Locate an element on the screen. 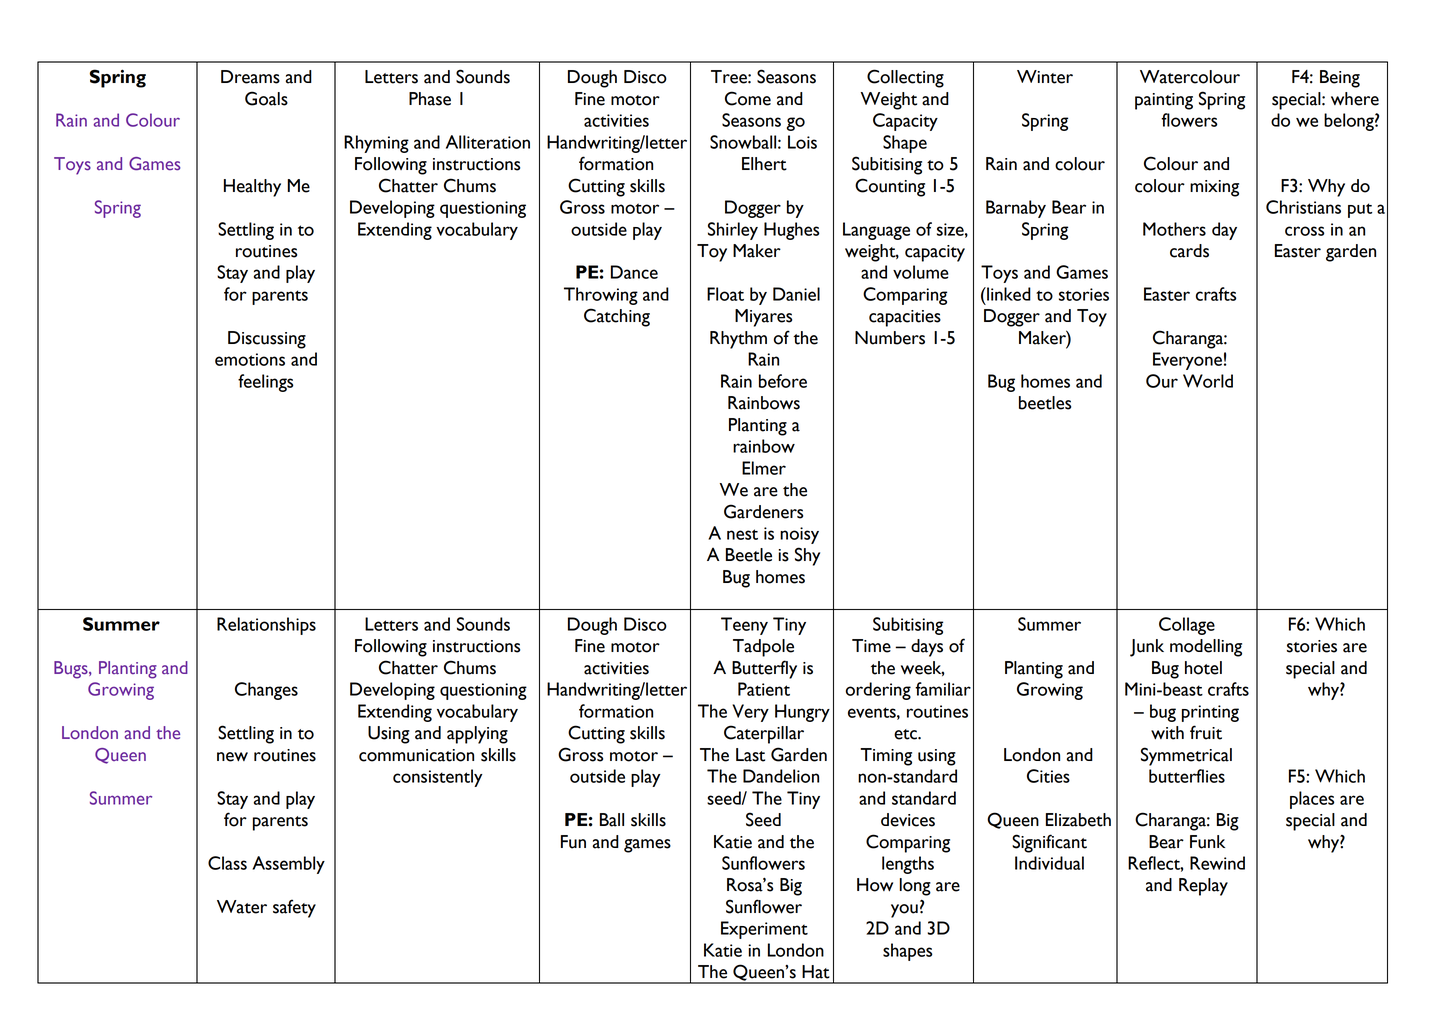 This screenshot has height=1014, width=1434. feelings is located at coordinates (266, 383).
